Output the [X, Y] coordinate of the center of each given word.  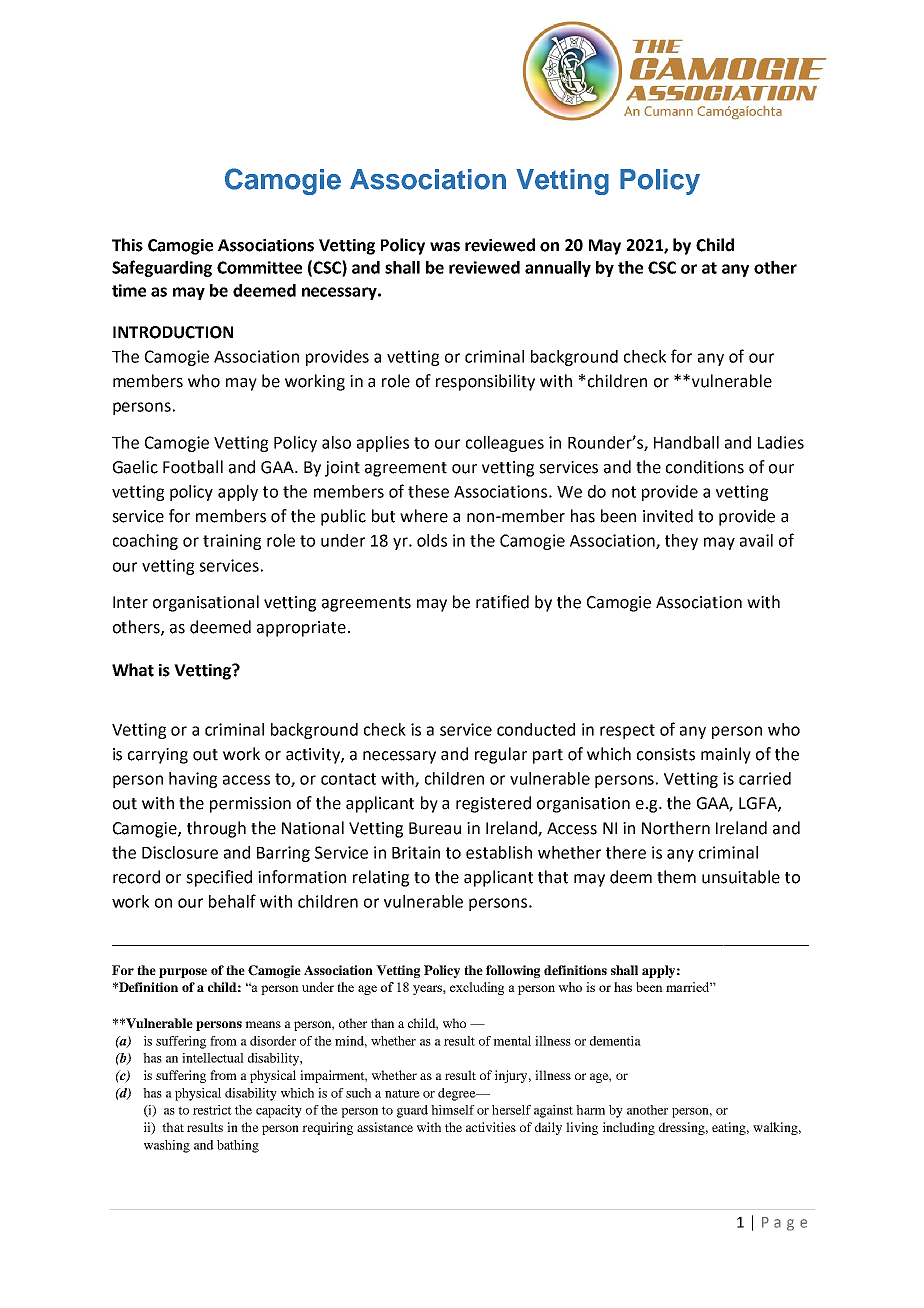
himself [453, 1110]
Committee [259, 267]
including [629, 1128]
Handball [686, 442]
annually [558, 269]
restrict [212, 1110]
